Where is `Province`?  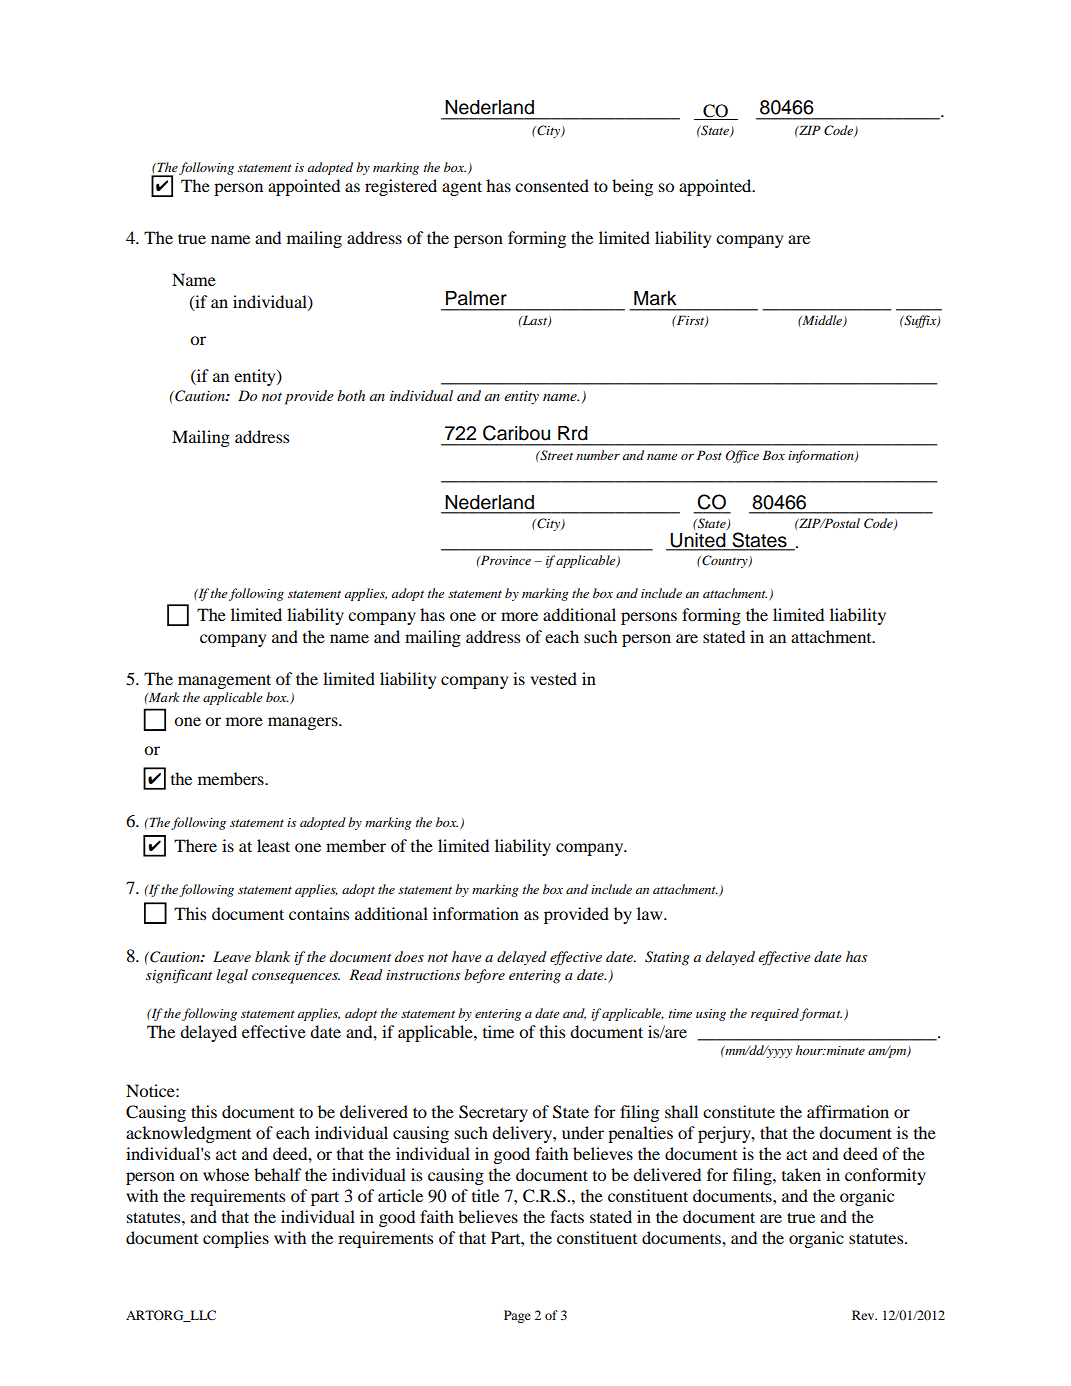 Province is located at coordinates (505, 560).
